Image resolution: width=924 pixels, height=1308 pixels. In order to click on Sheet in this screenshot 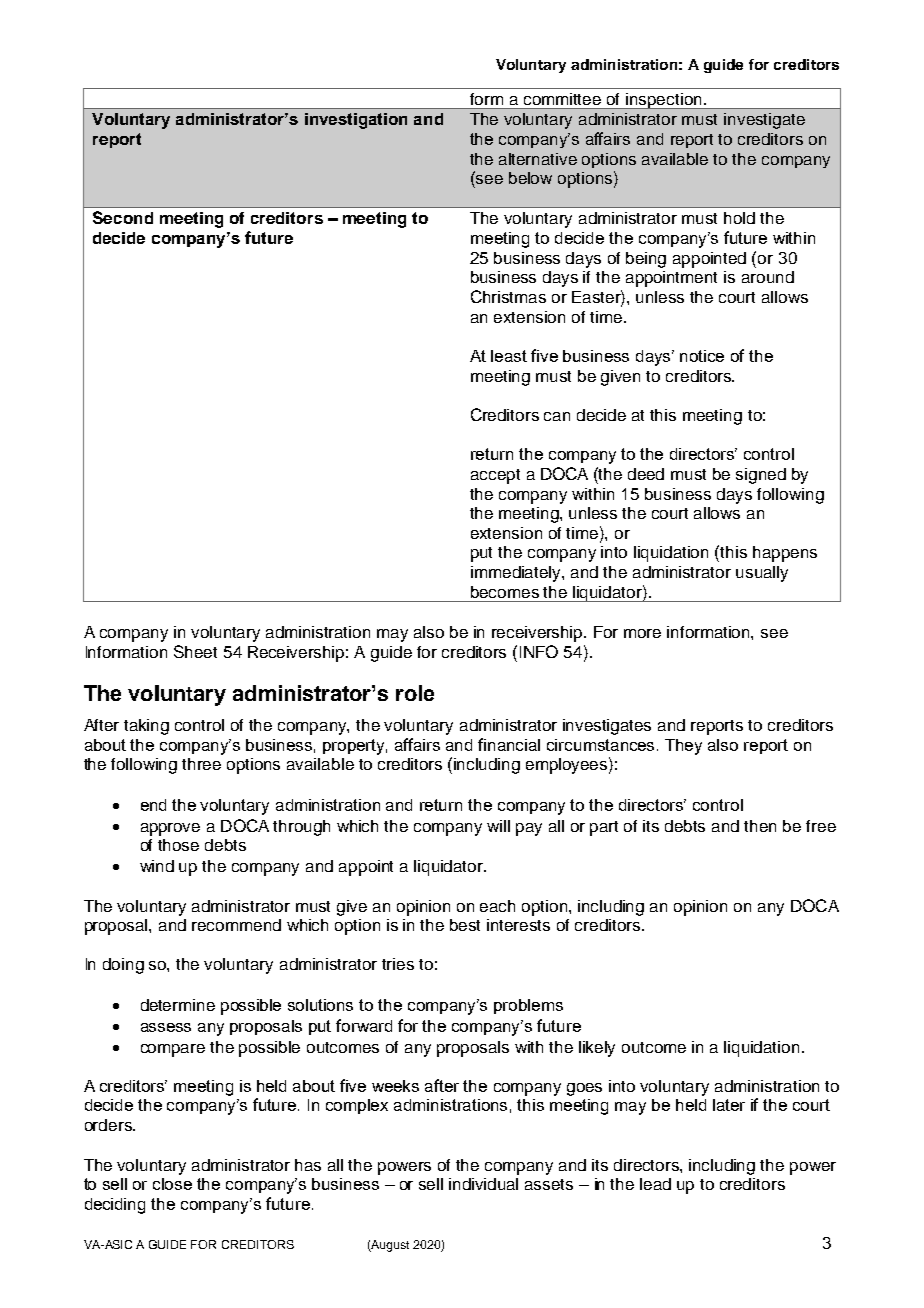, I will do `click(195, 651)`.
